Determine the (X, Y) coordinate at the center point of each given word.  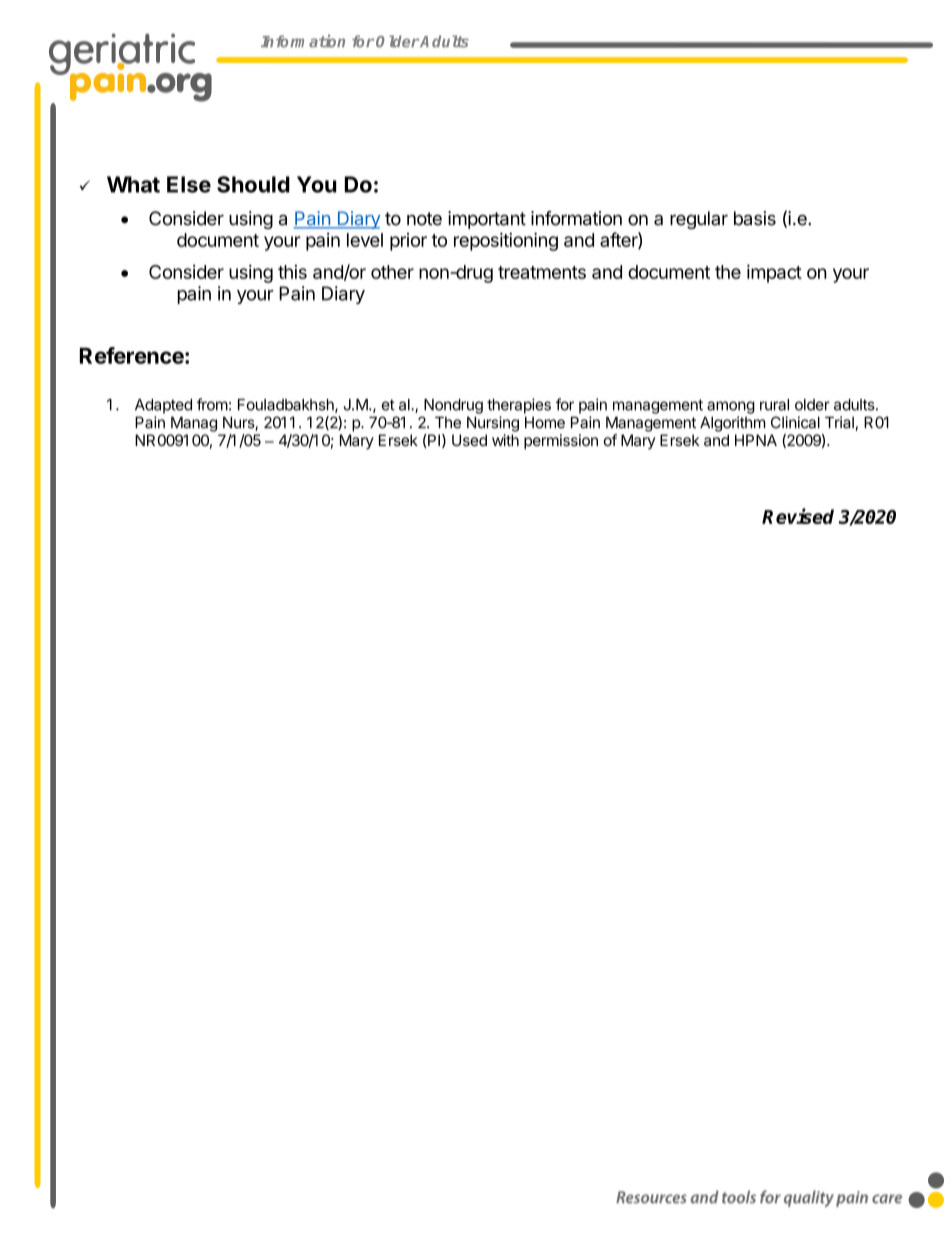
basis (755, 218)
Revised (798, 516)
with (505, 440)
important (487, 220)
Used (469, 440)
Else (189, 184)
